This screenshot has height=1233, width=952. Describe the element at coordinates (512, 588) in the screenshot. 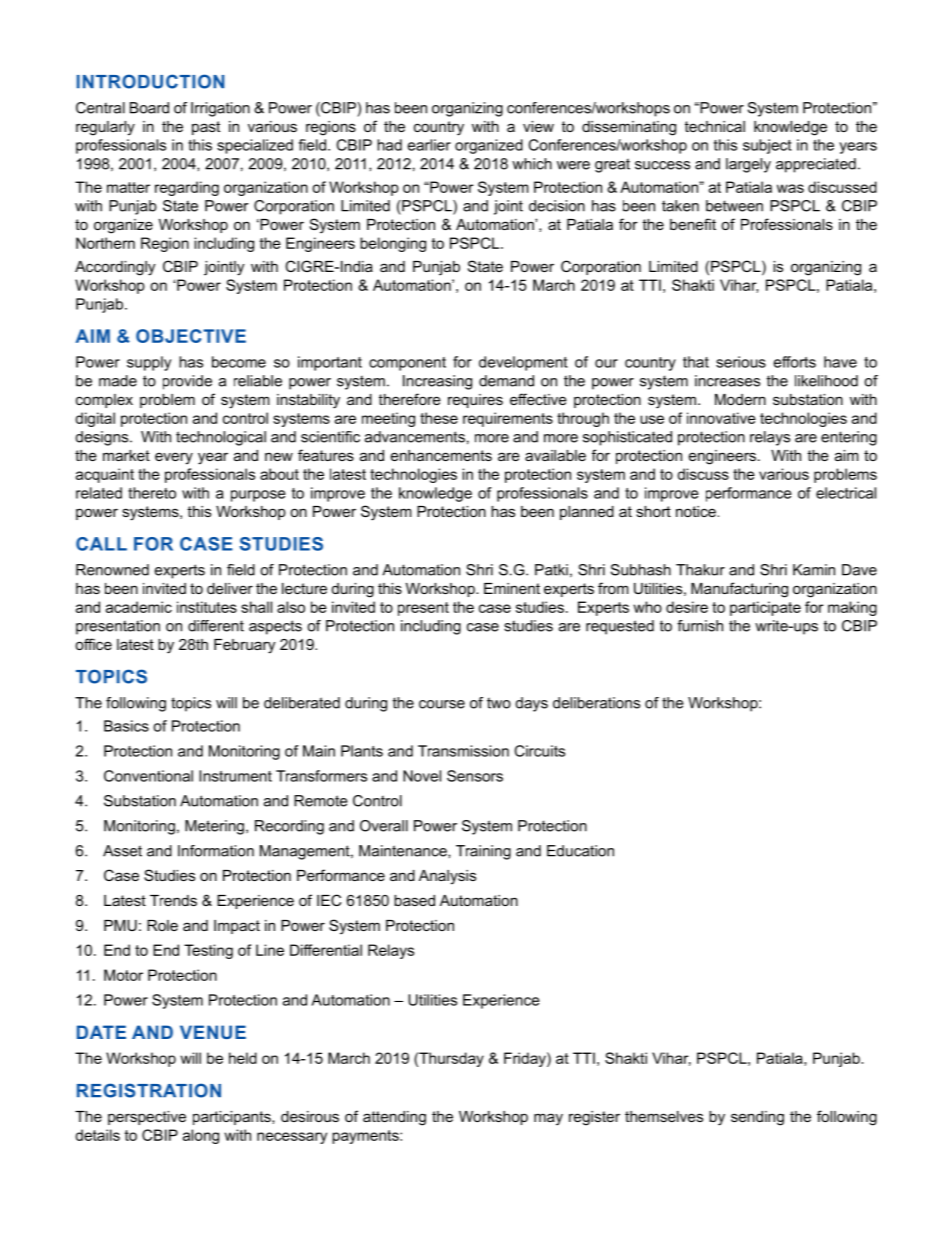

I see `Eminent` at that location.
